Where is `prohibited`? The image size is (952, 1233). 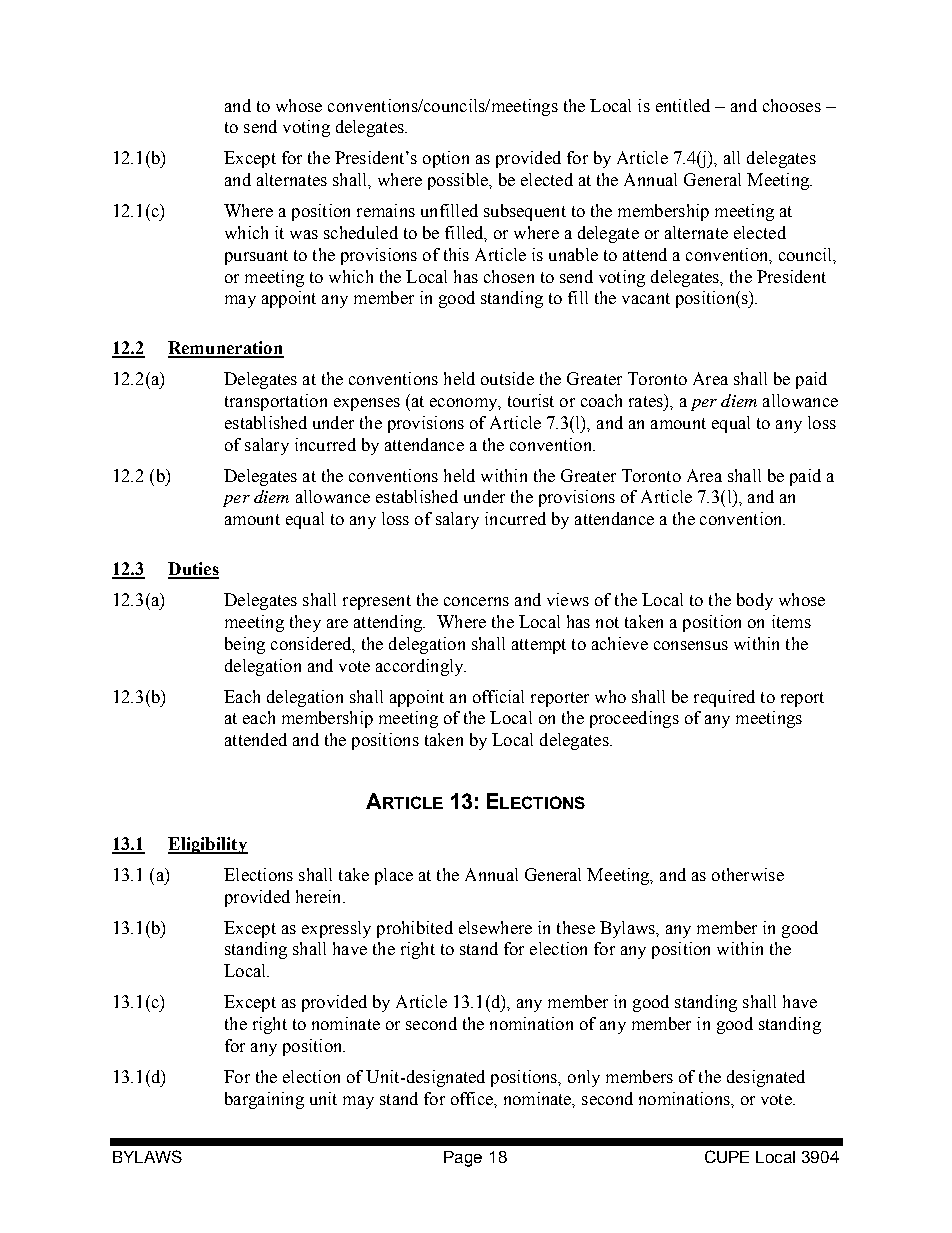 prohibited is located at coordinates (415, 929).
